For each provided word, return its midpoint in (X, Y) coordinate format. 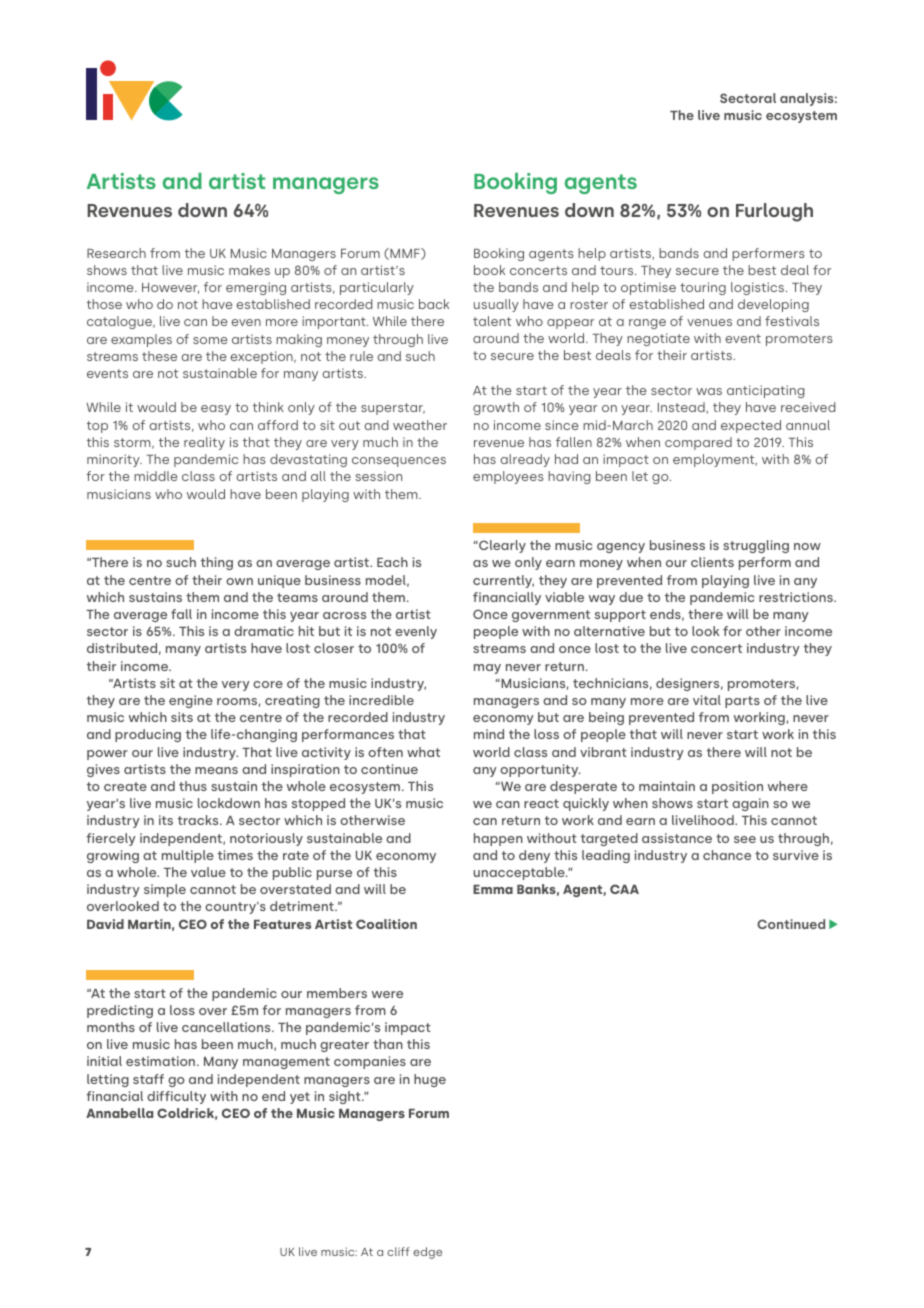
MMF (405, 254)
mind (489, 734)
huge (430, 1080)
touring (703, 288)
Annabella (119, 1113)
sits (182, 717)
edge (427, 1253)
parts (742, 702)
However (170, 288)
